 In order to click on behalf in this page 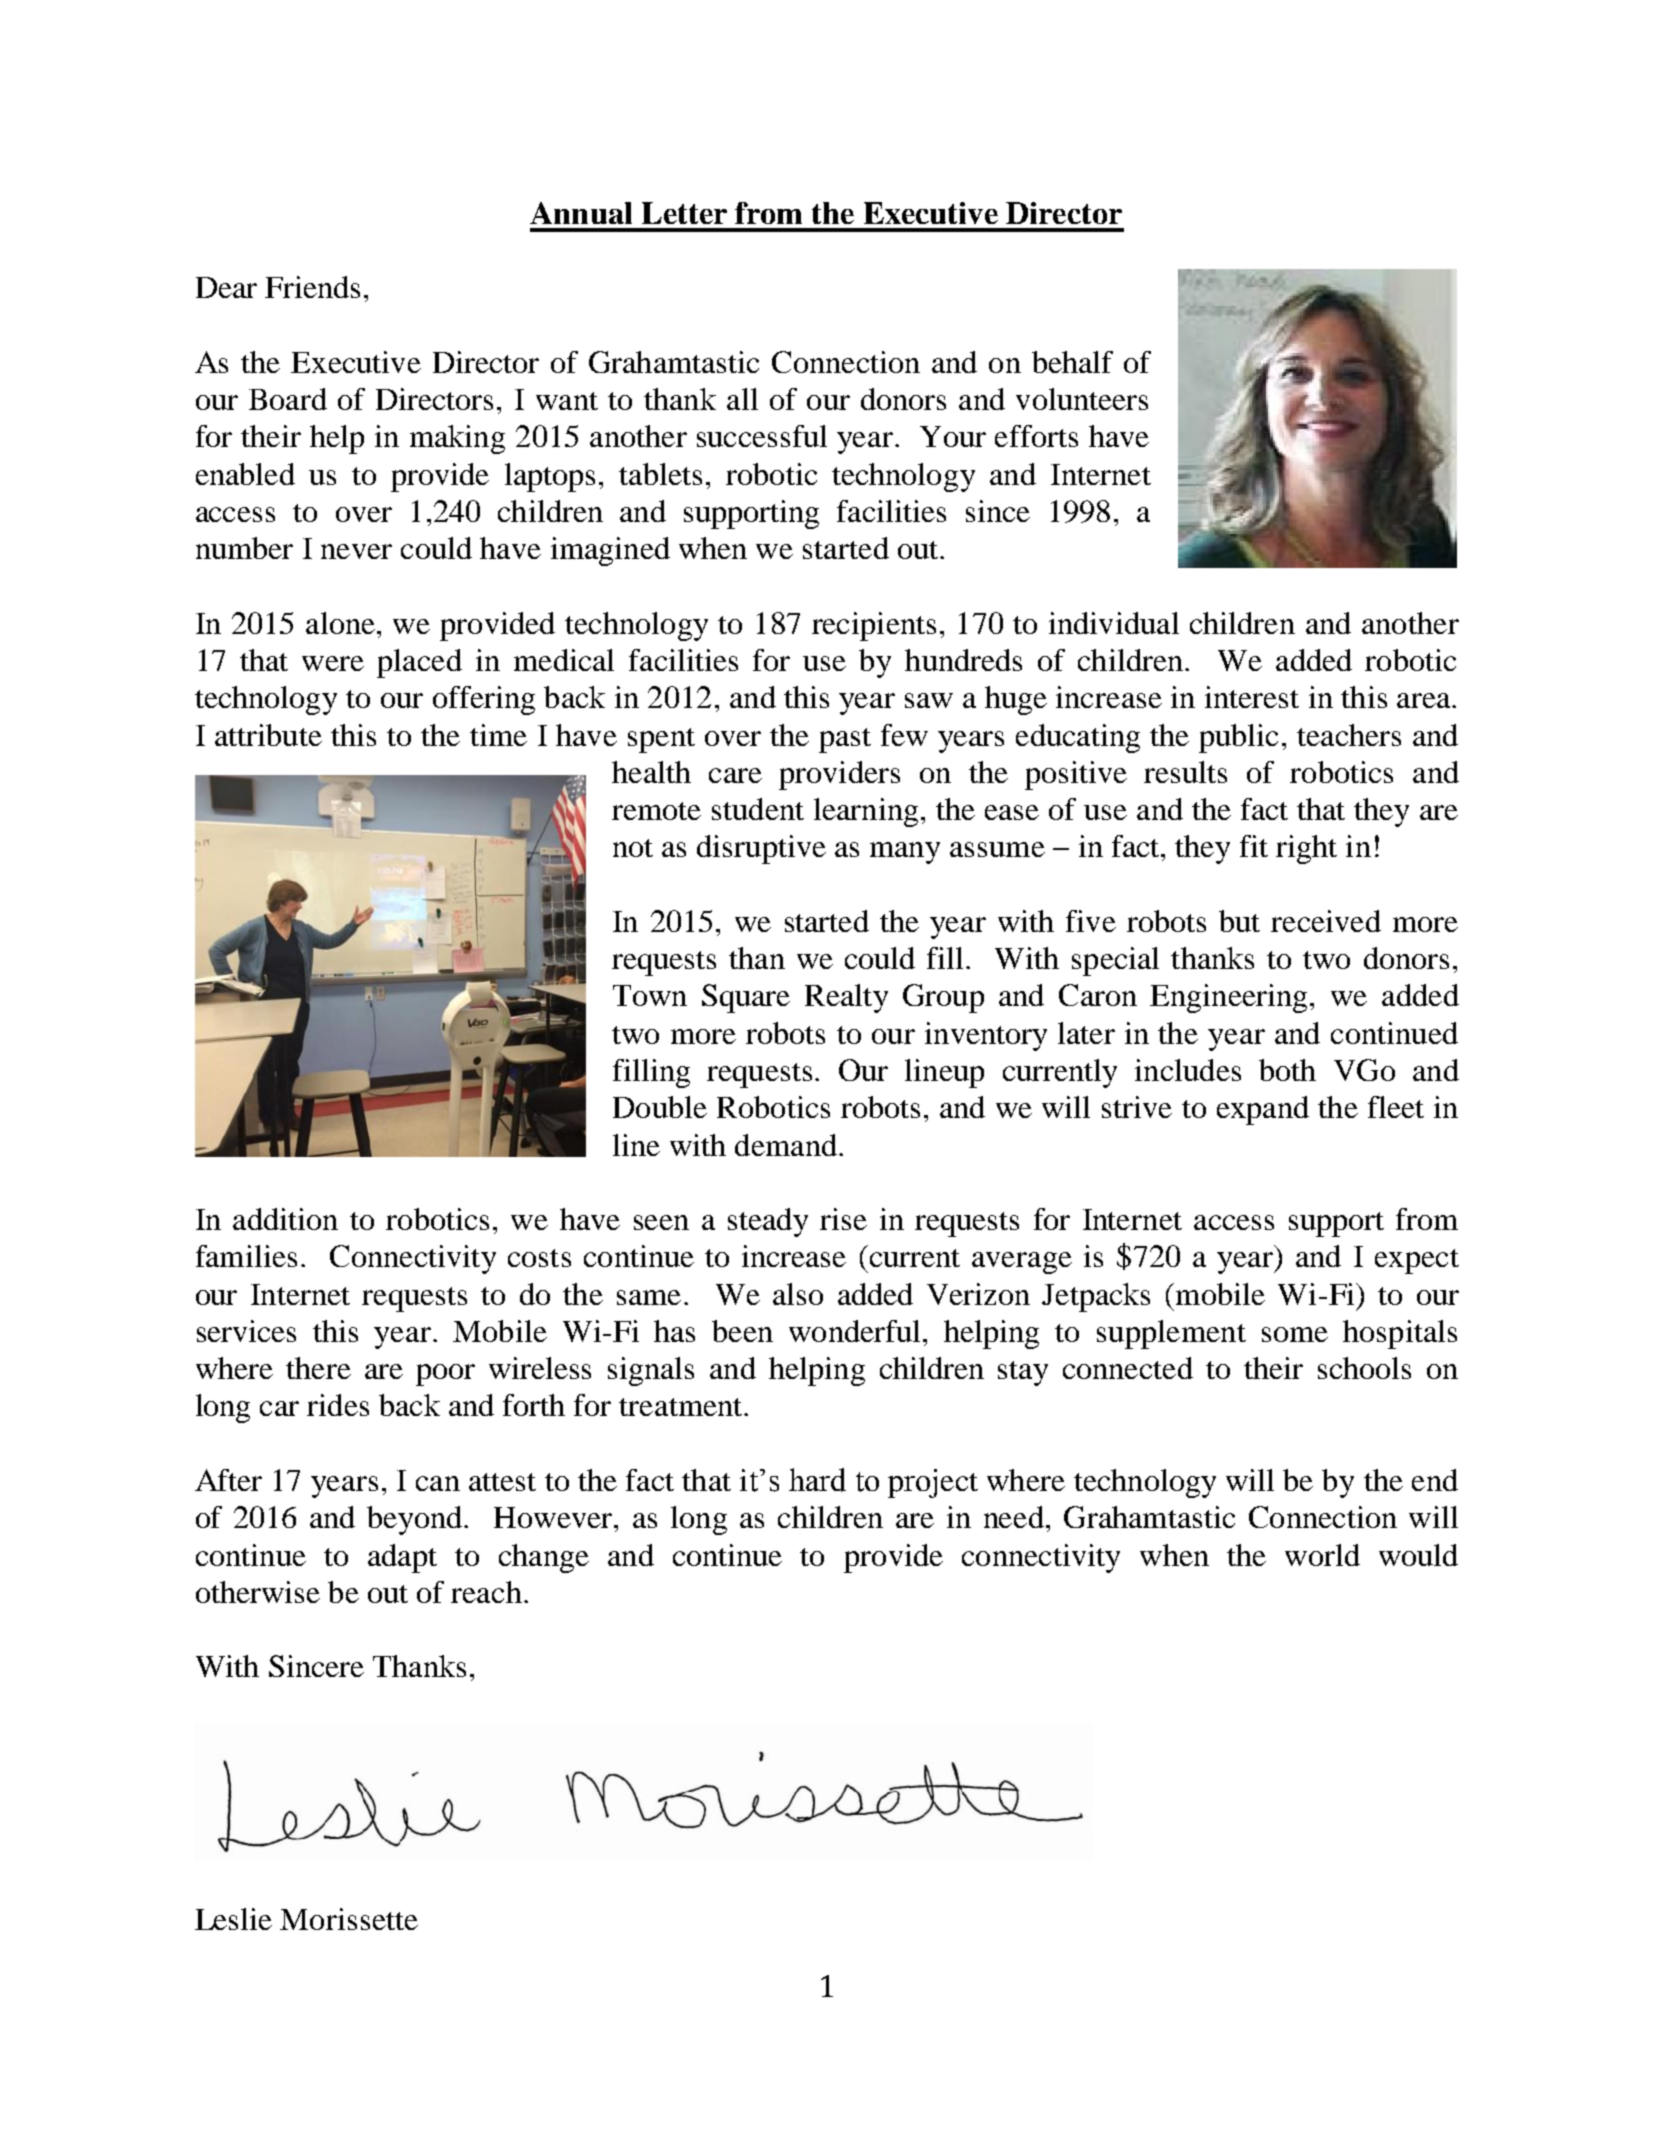, I will do `click(1072, 362)`.
